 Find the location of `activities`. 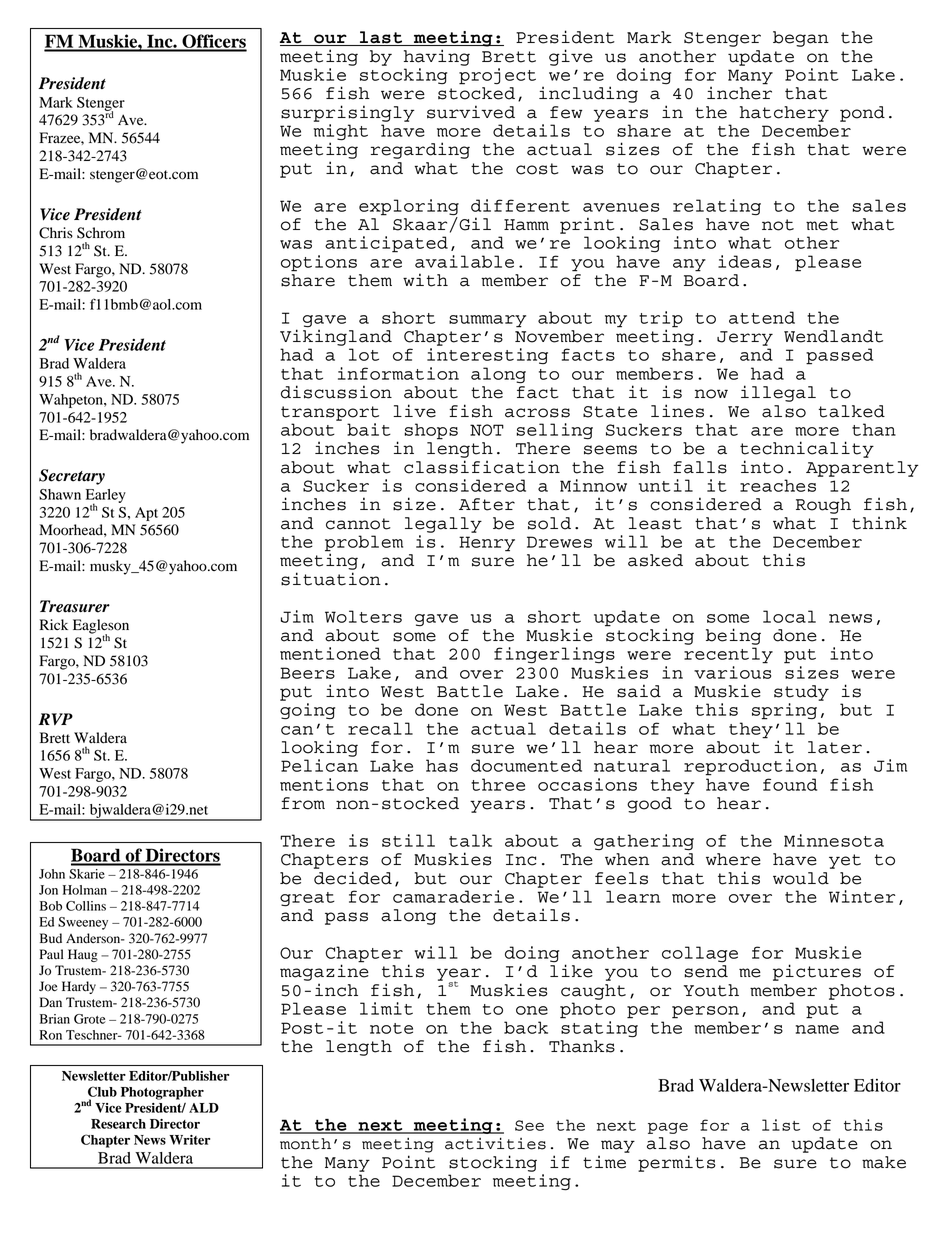

activities is located at coordinates (495, 1143).
